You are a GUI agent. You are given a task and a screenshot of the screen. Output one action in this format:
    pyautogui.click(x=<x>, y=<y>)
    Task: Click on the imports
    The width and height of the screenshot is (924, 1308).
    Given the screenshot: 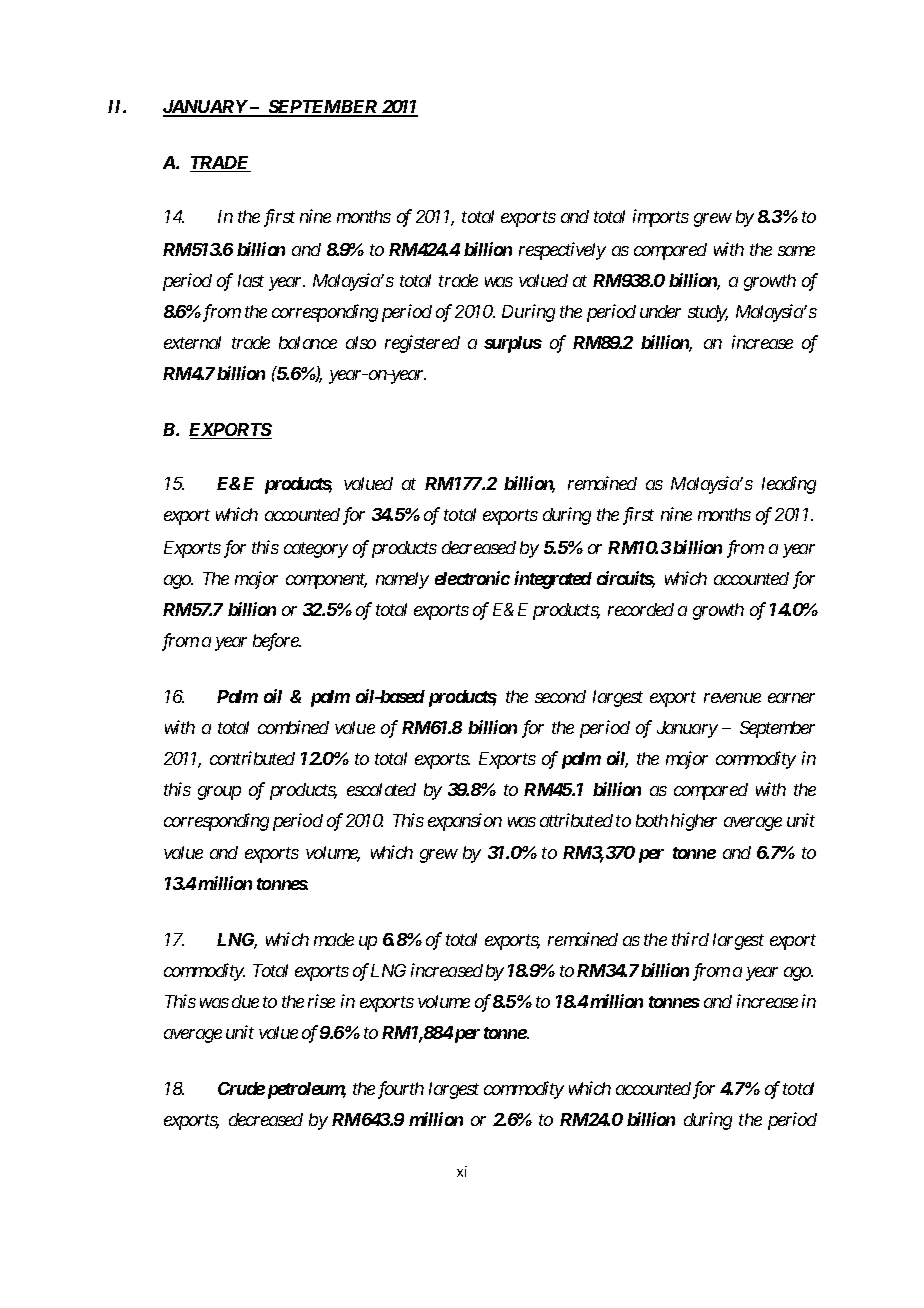 What is the action you would take?
    pyautogui.click(x=661, y=218)
